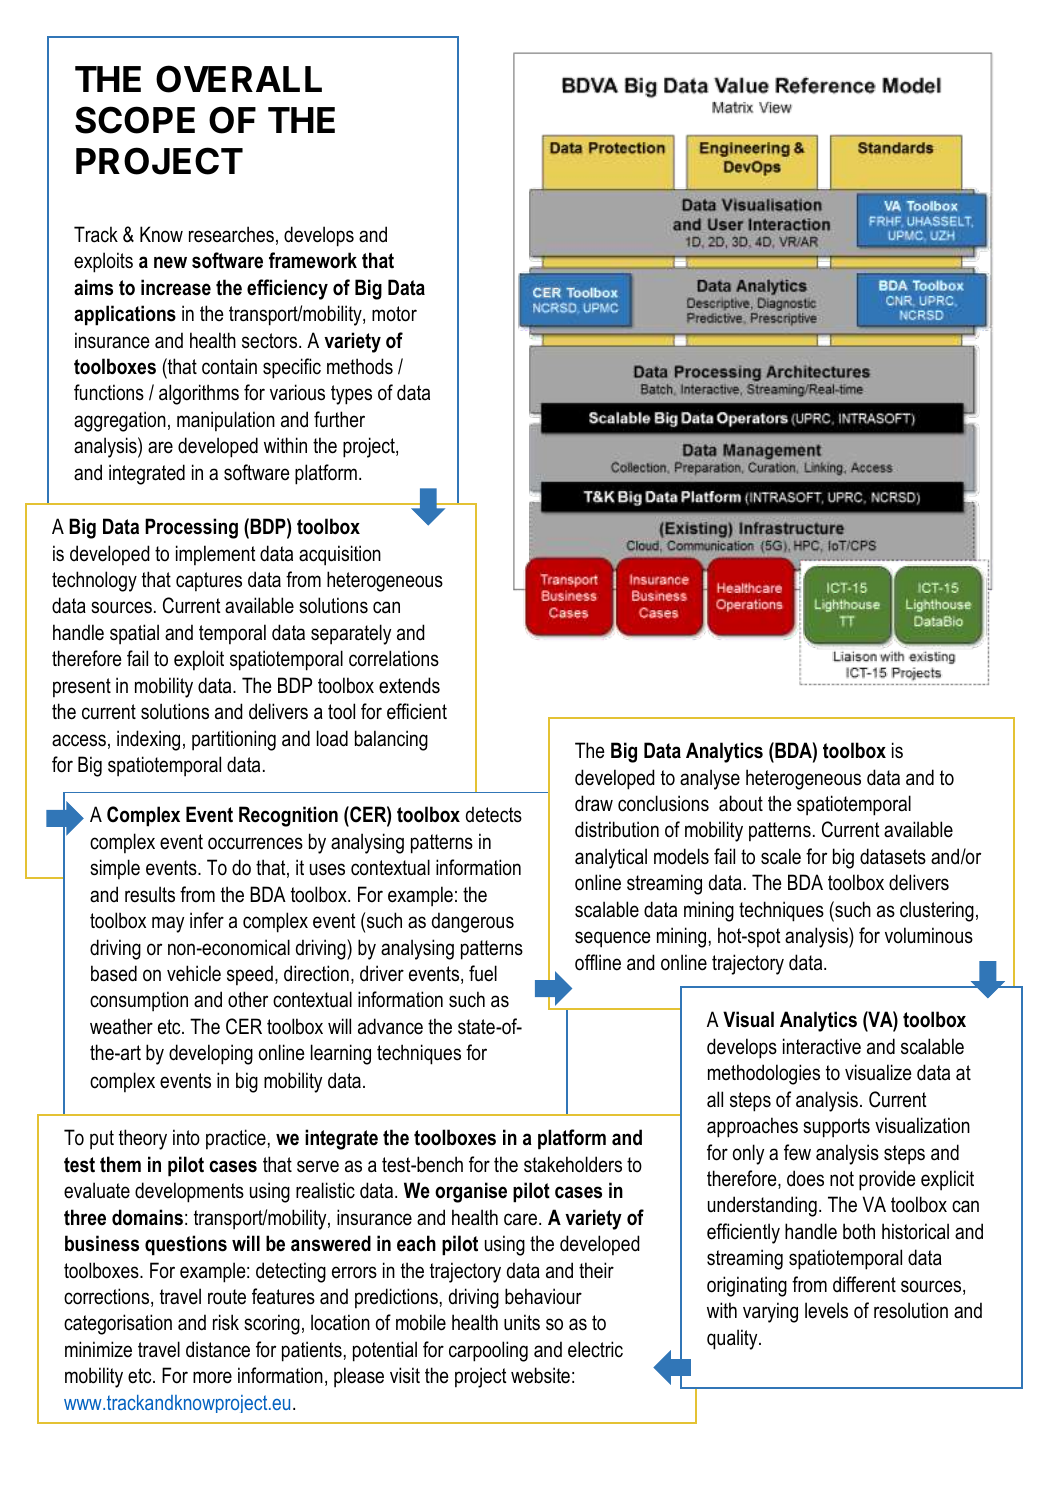 The width and height of the image is (1059, 1497). What do you see at coordinates (522, 1322) in the image?
I see `units` at bounding box center [522, 1322].
